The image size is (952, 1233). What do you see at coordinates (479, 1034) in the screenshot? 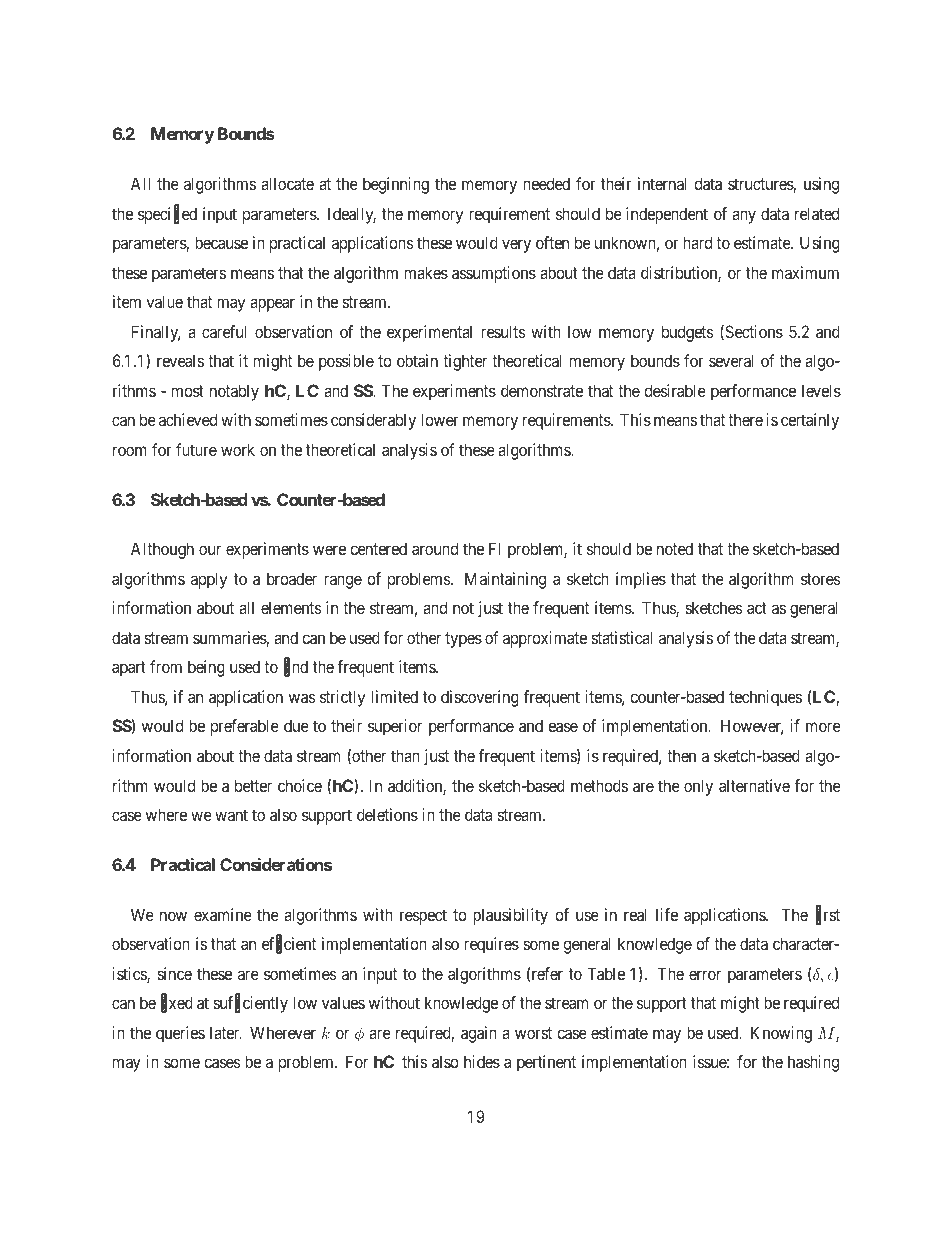
I see `again` at bounding box center [479, 1034].
